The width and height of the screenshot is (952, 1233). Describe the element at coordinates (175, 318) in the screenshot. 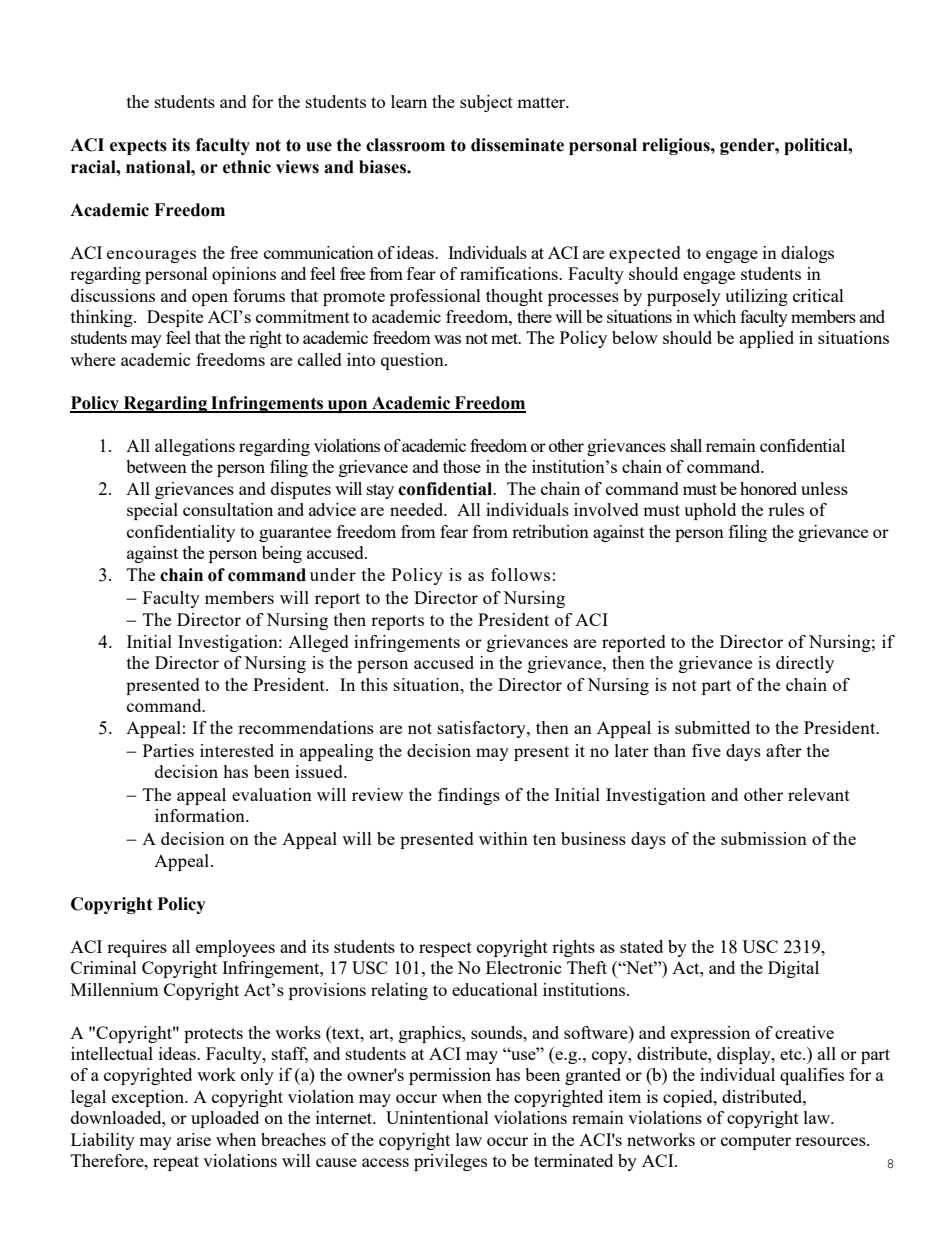

I see `Despite` at that location.
